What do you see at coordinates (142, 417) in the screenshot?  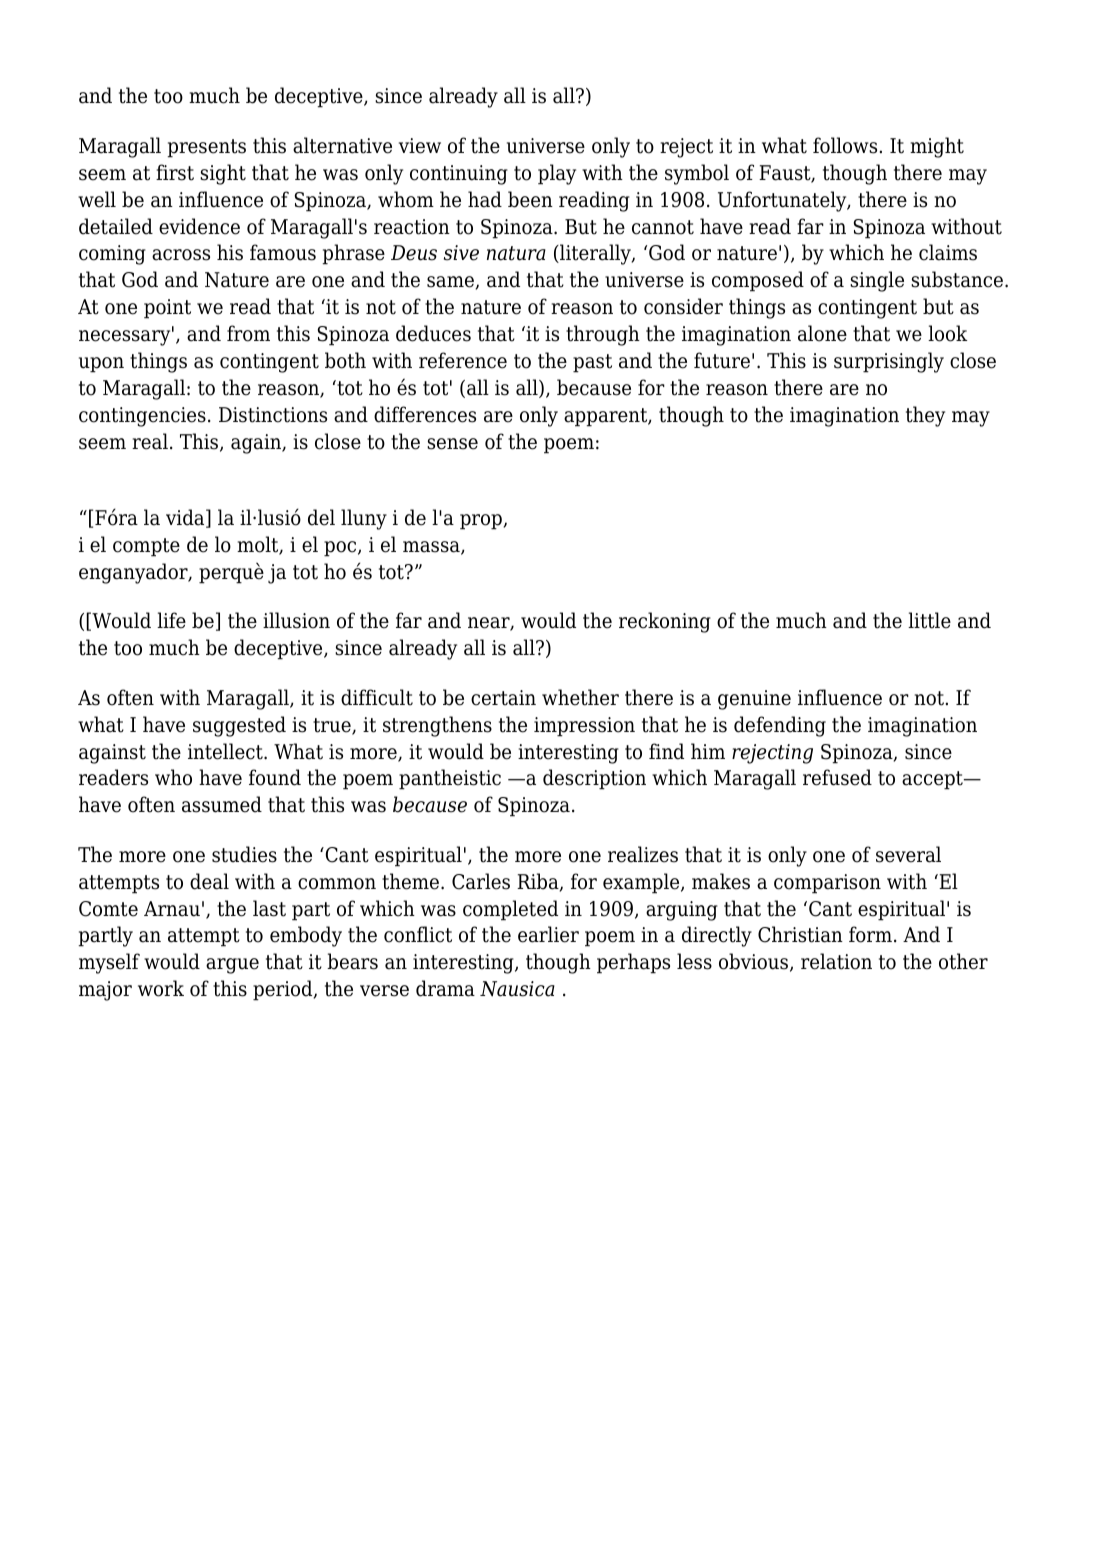 I see `contingencies` at bounding box center [142, 417].
